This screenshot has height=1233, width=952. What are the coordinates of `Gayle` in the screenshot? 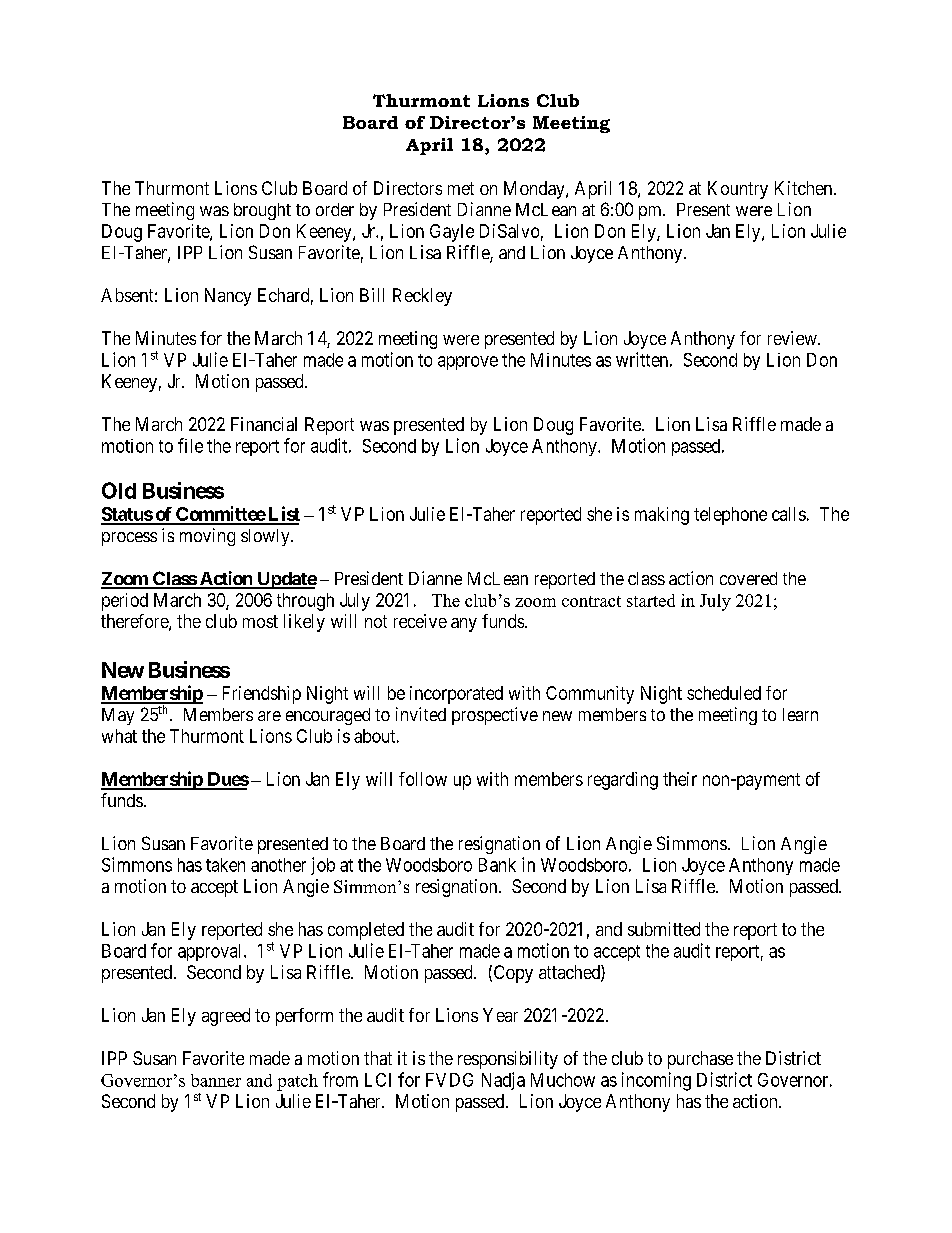 It's located at (452, 233).
